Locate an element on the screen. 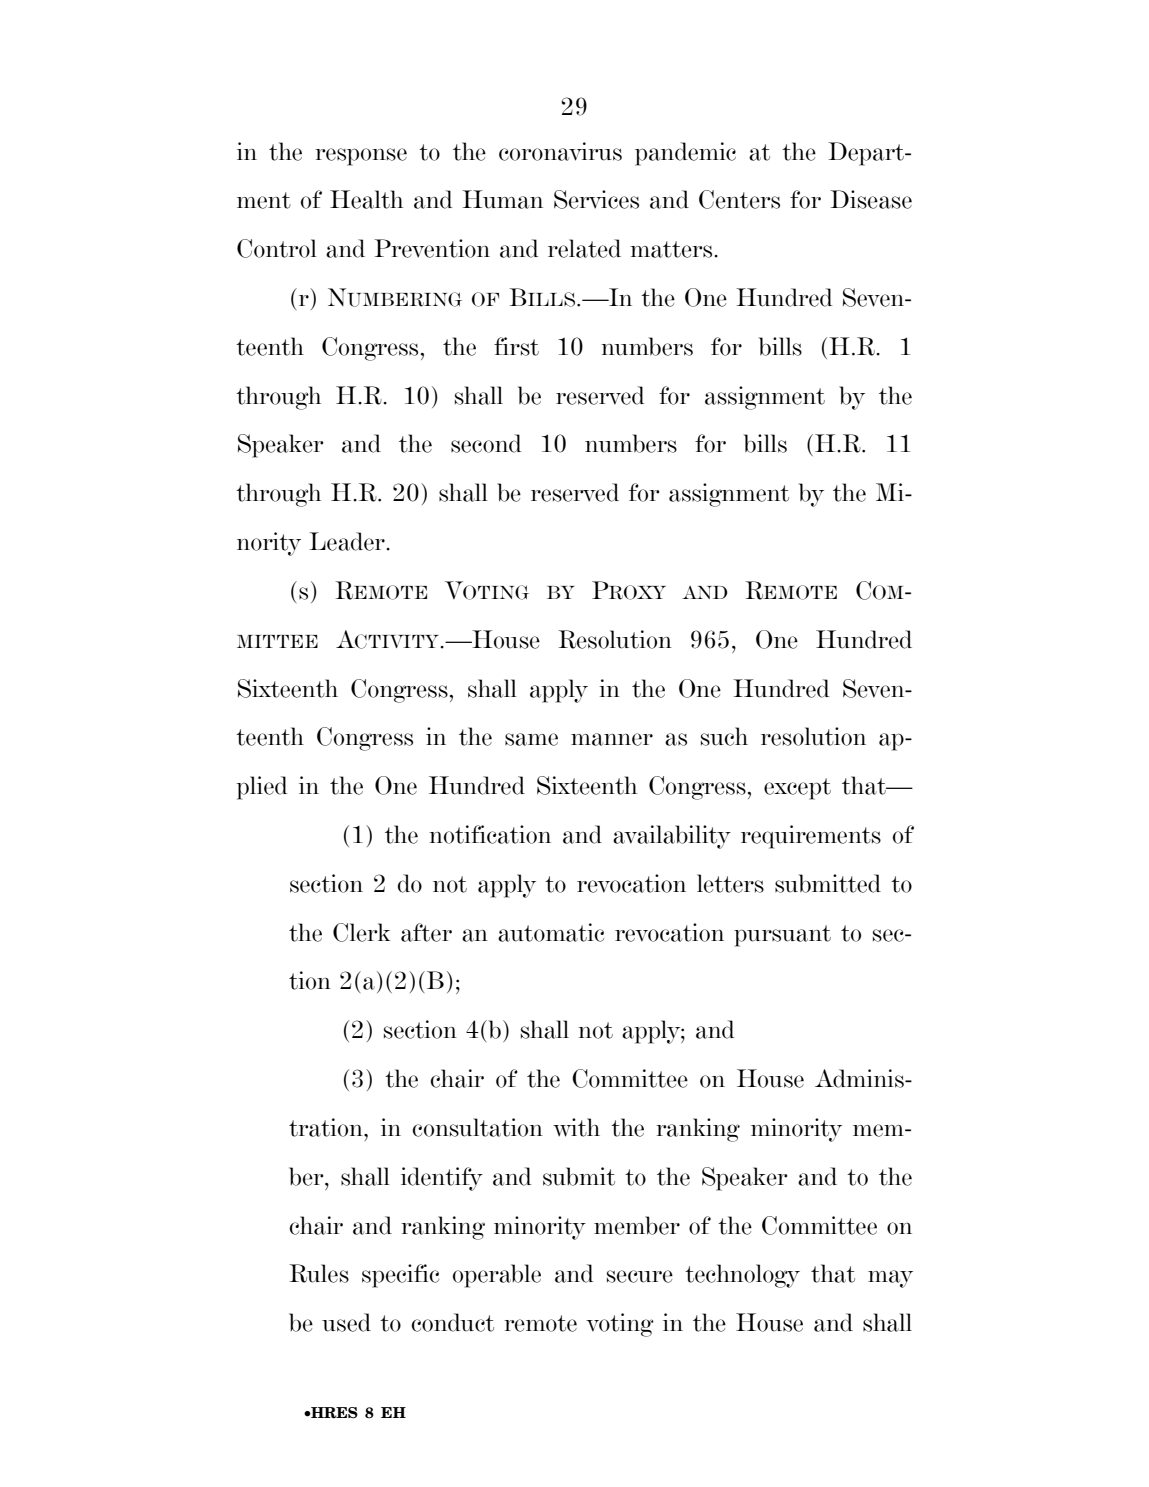 The width and height of the screenshot is (1149, 1487). automatic is located at coordinates (551, 932).
